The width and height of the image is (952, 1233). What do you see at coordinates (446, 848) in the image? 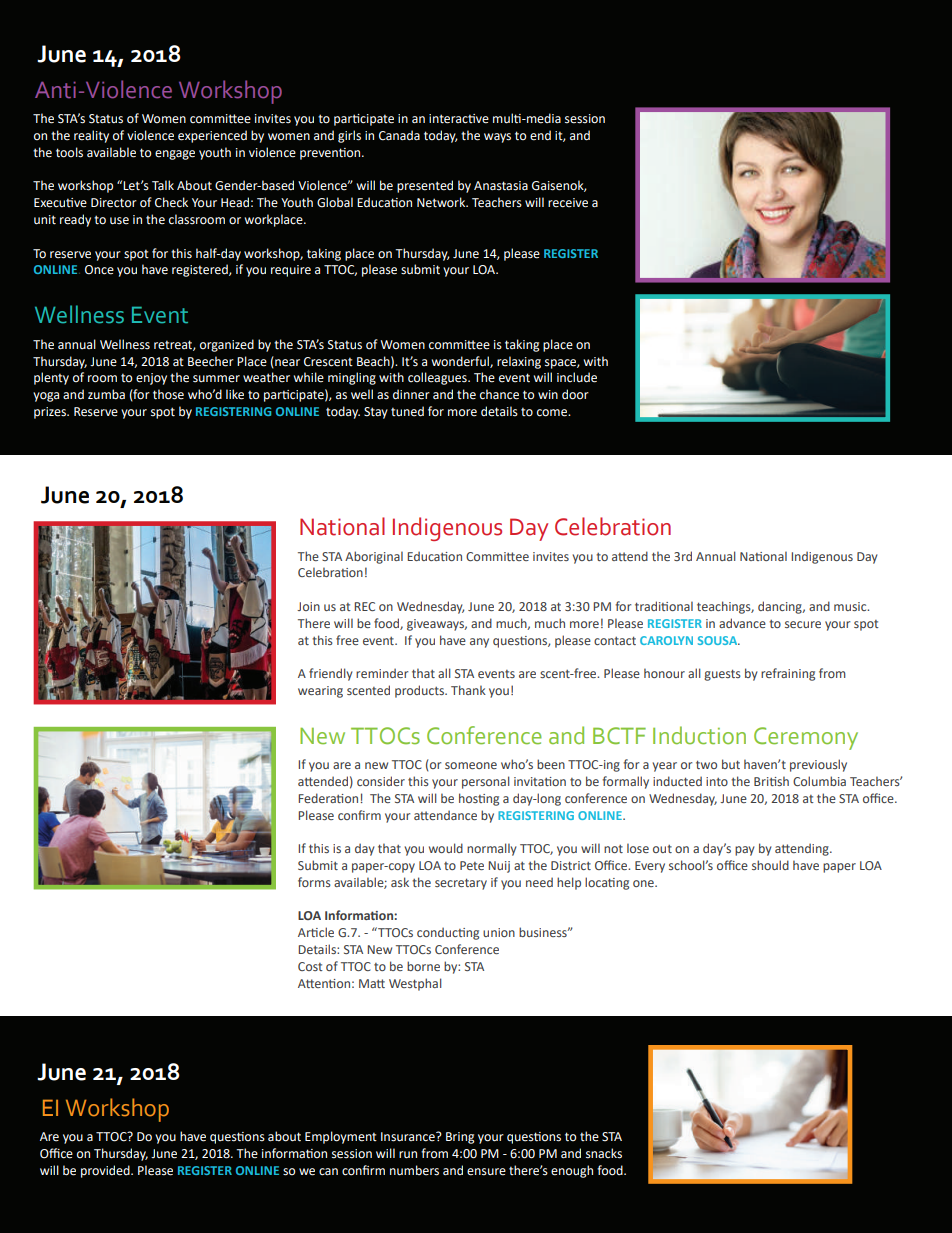
I see `would` at bounding box center [446, 848].
